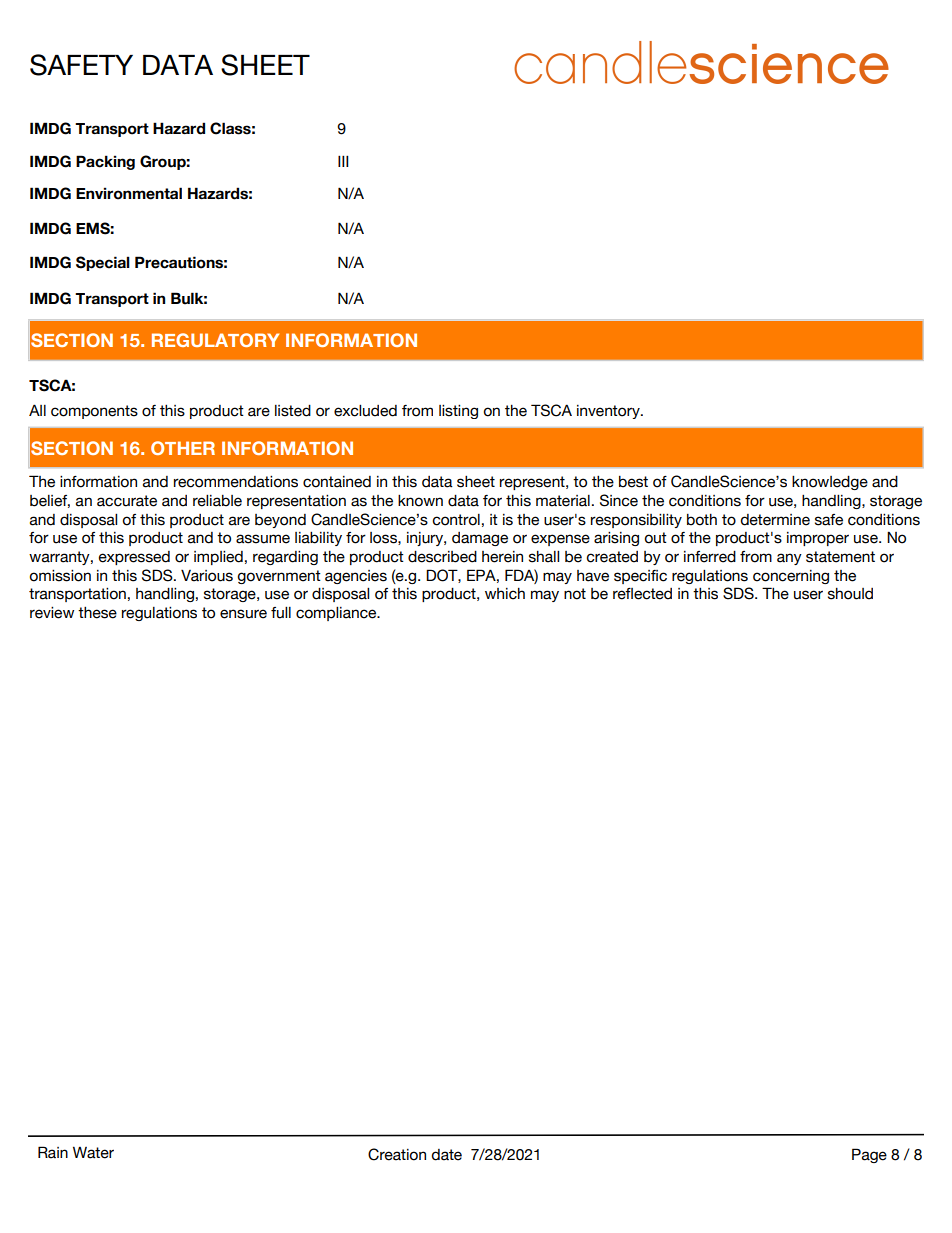  What do you see at coordinates (458, 412) in the page?
I see `listing` at bounding box center [458, 412].
